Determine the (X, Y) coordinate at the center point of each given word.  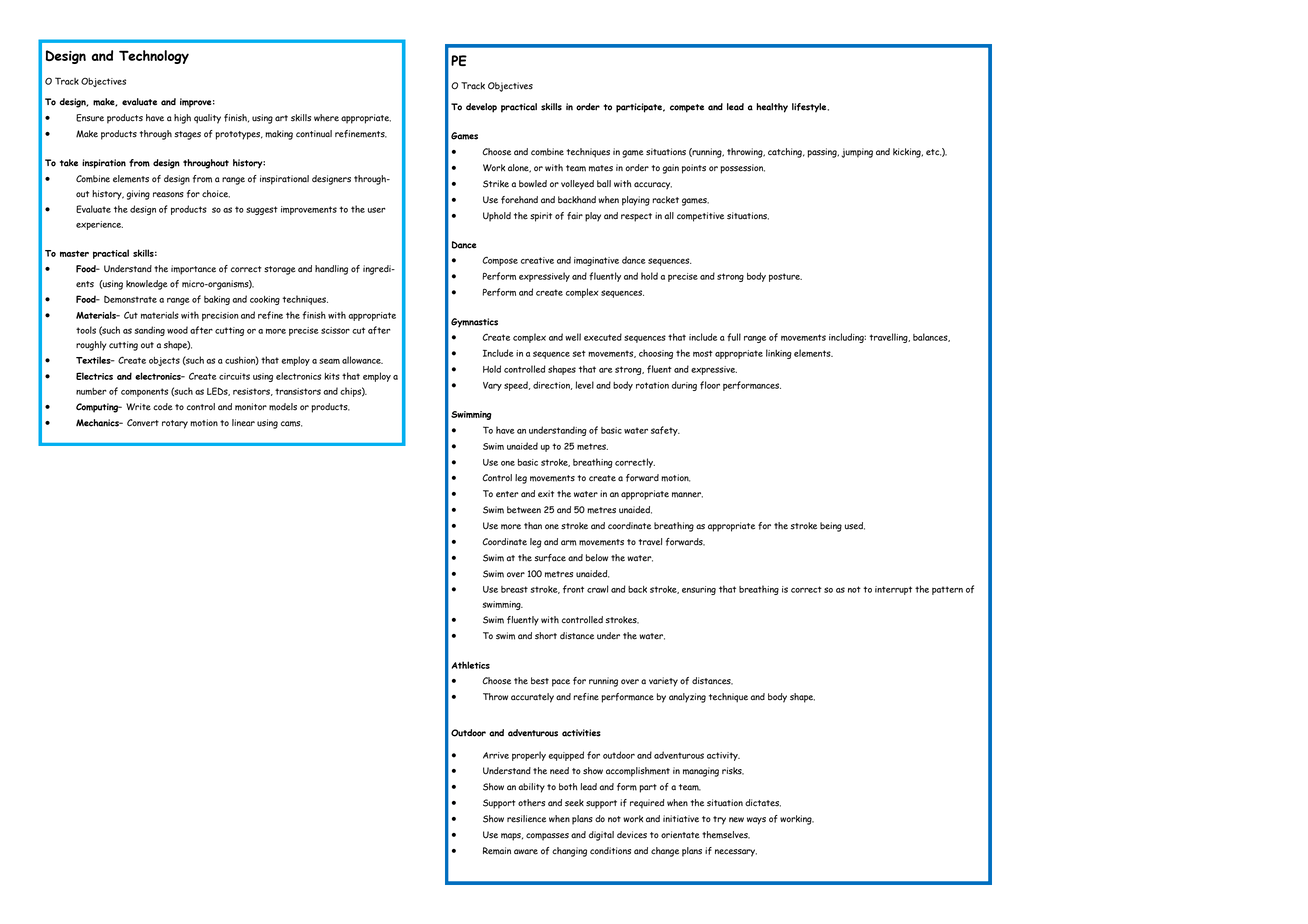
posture (785, 277)
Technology (154, 57)
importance (193, 270)
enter (507, 494)
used (855, 526)
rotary (175, 424)
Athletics (471, 665)
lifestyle (810, 108)
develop (481, 108)
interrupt (893, 590)
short (546, 636)
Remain (497, 851)
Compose (500, 261)
